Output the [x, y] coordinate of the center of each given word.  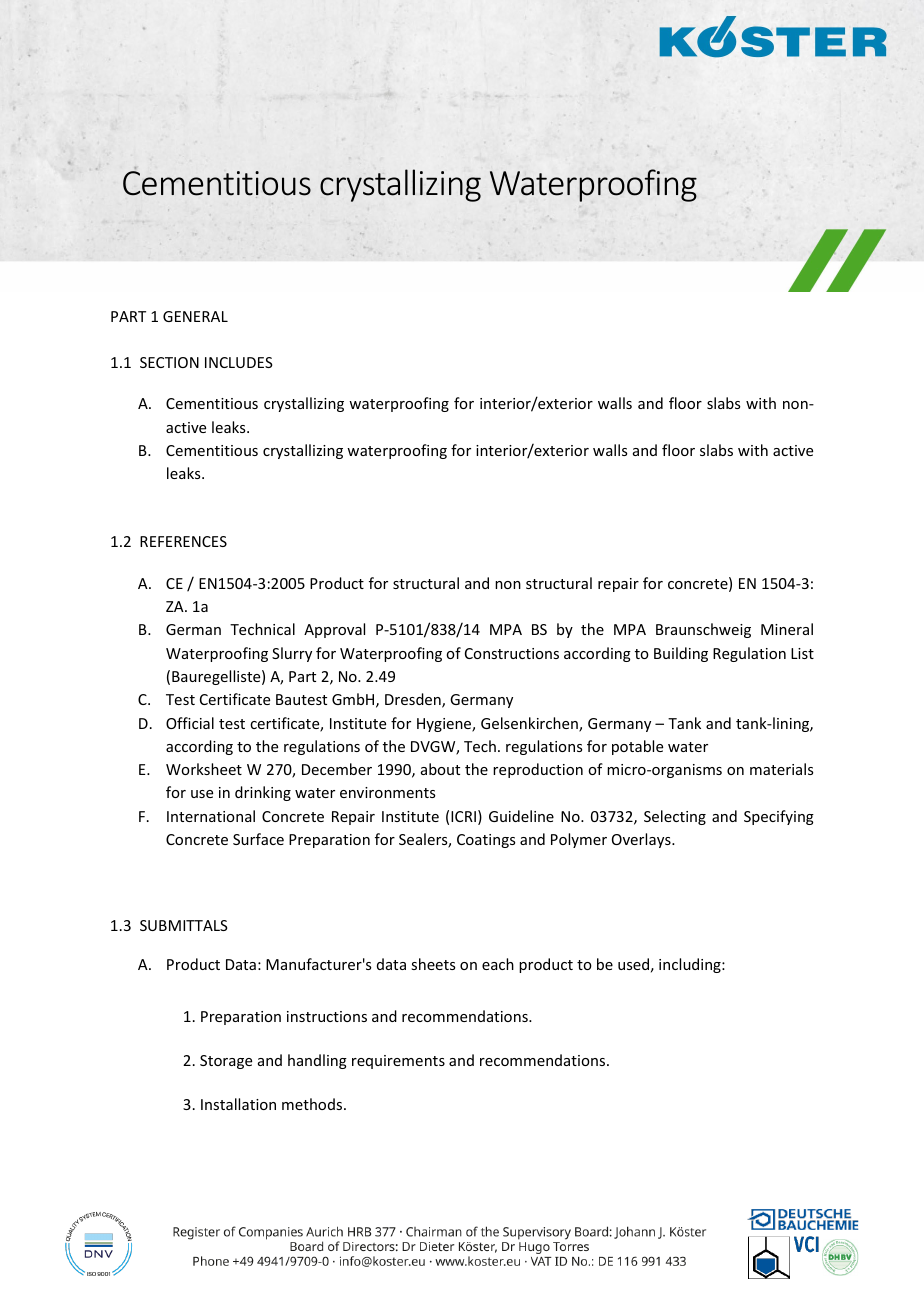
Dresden [414, 700]
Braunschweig [703, 630]
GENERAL [195, 316]
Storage [226, 1062]
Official [190, 723]
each [498, 964]
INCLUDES [239, 362]
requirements [398, 1062]
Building [681, 654]
